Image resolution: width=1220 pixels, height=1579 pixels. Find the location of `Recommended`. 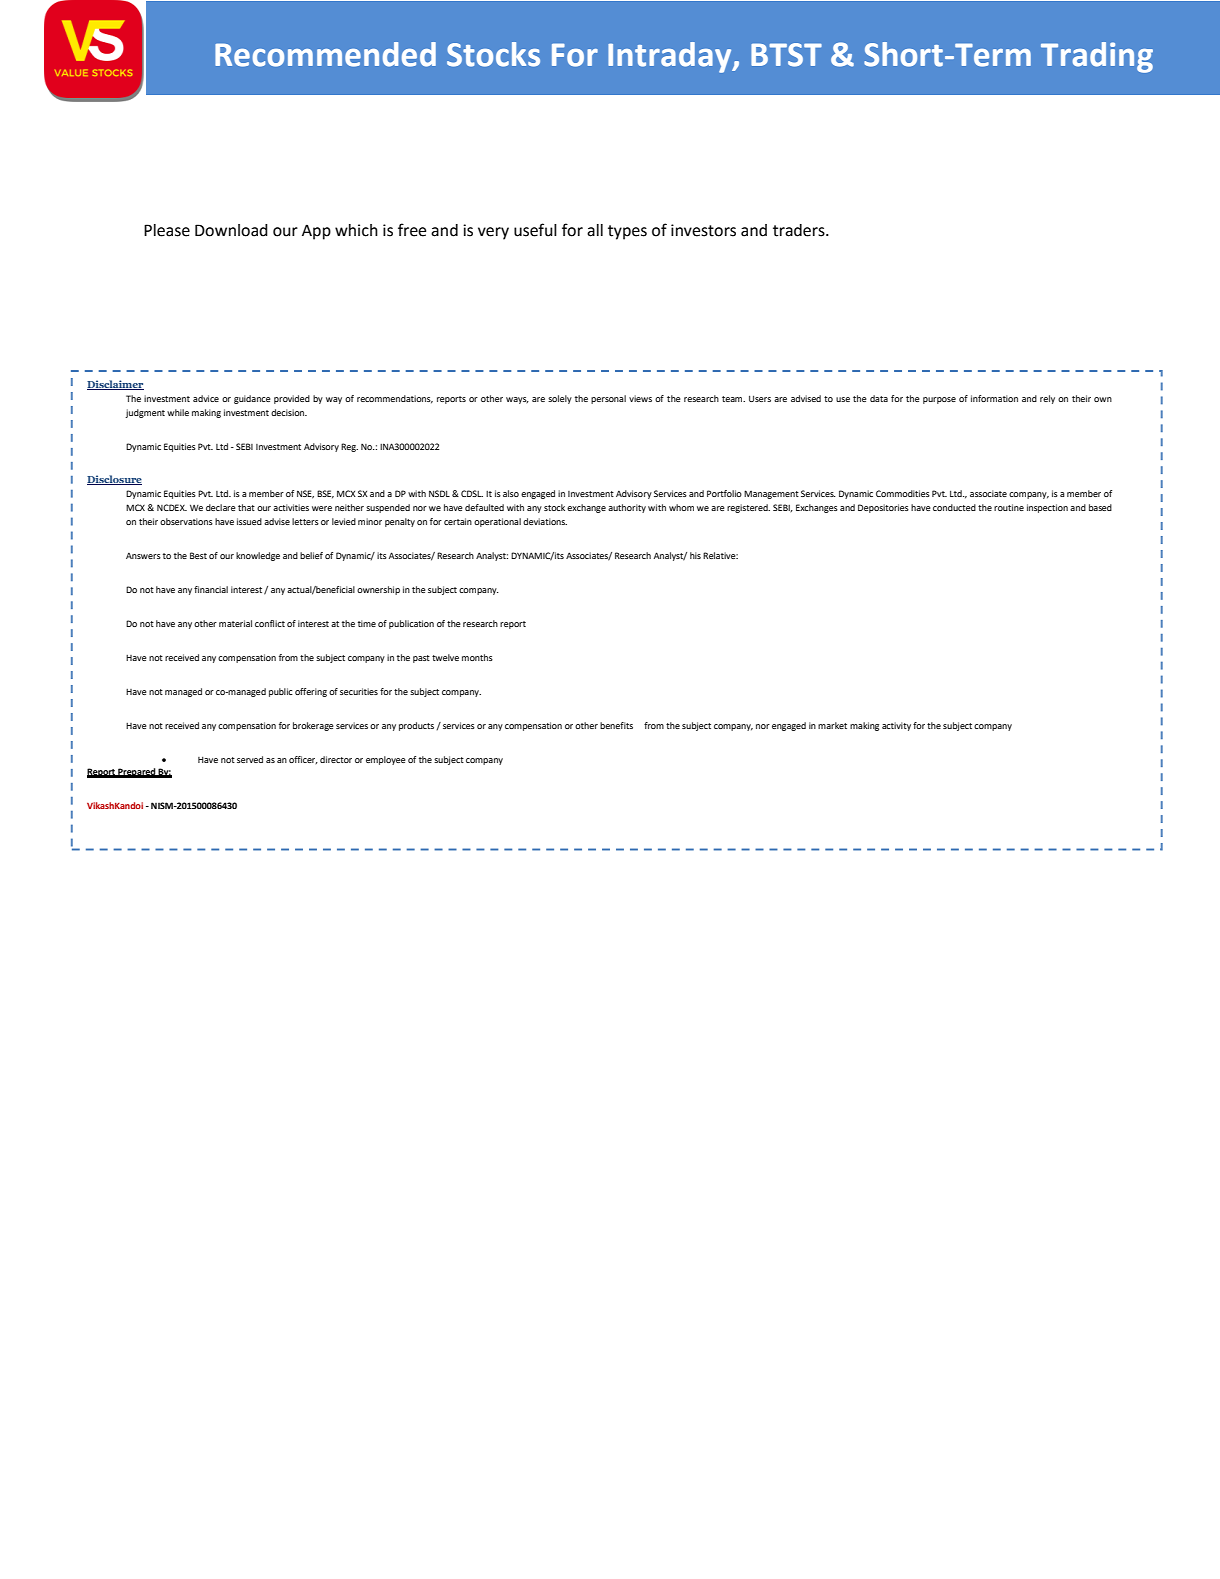

Recommended is located at coordinates (325, 54).
